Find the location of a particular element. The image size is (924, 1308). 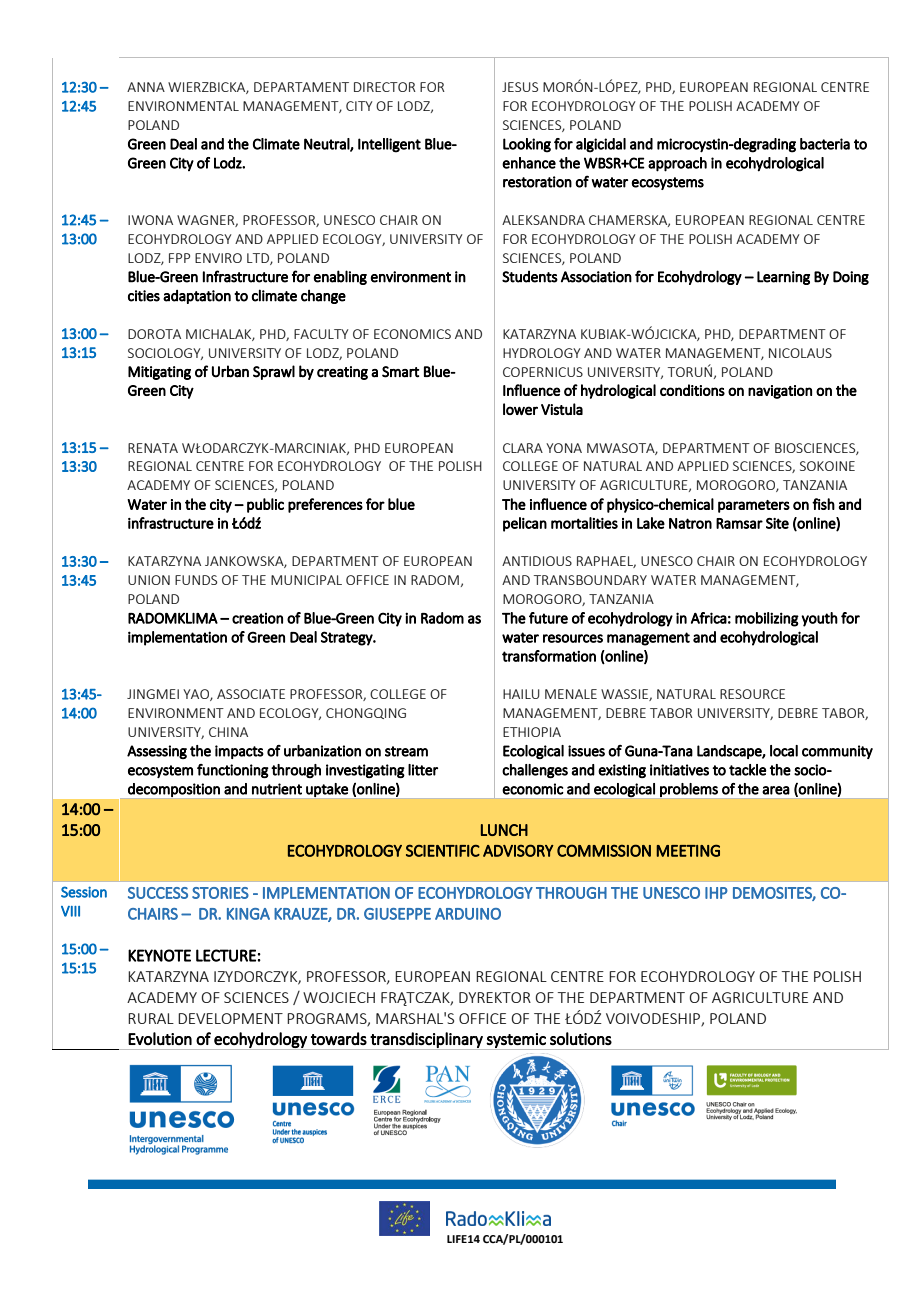

solutions is located at coordinates (581, 1038).
